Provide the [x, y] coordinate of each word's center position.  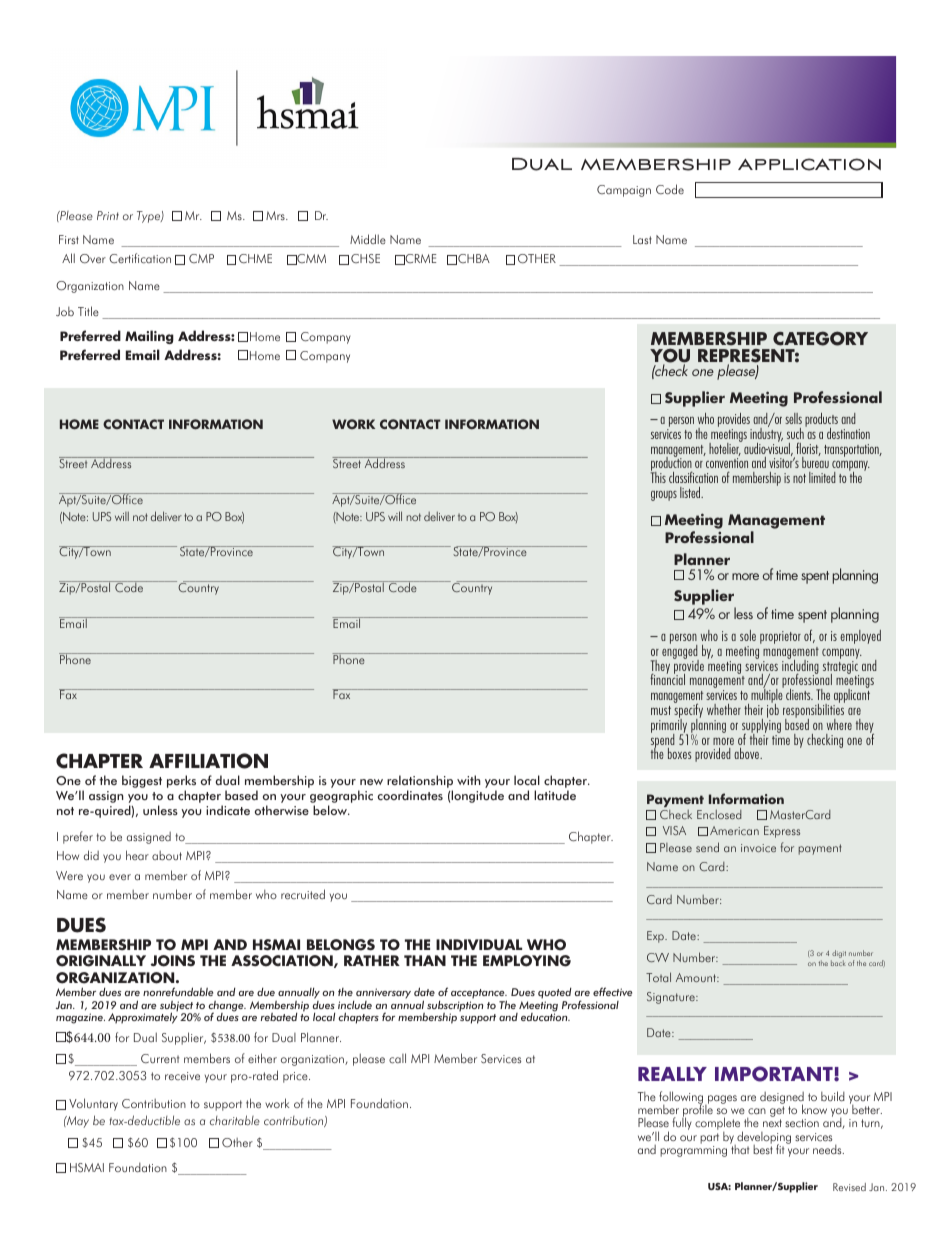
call [397, 1058]
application [809, 164]
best [763, 1148]
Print [108, 215]
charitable [235, 1120]
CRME [419, 259]
